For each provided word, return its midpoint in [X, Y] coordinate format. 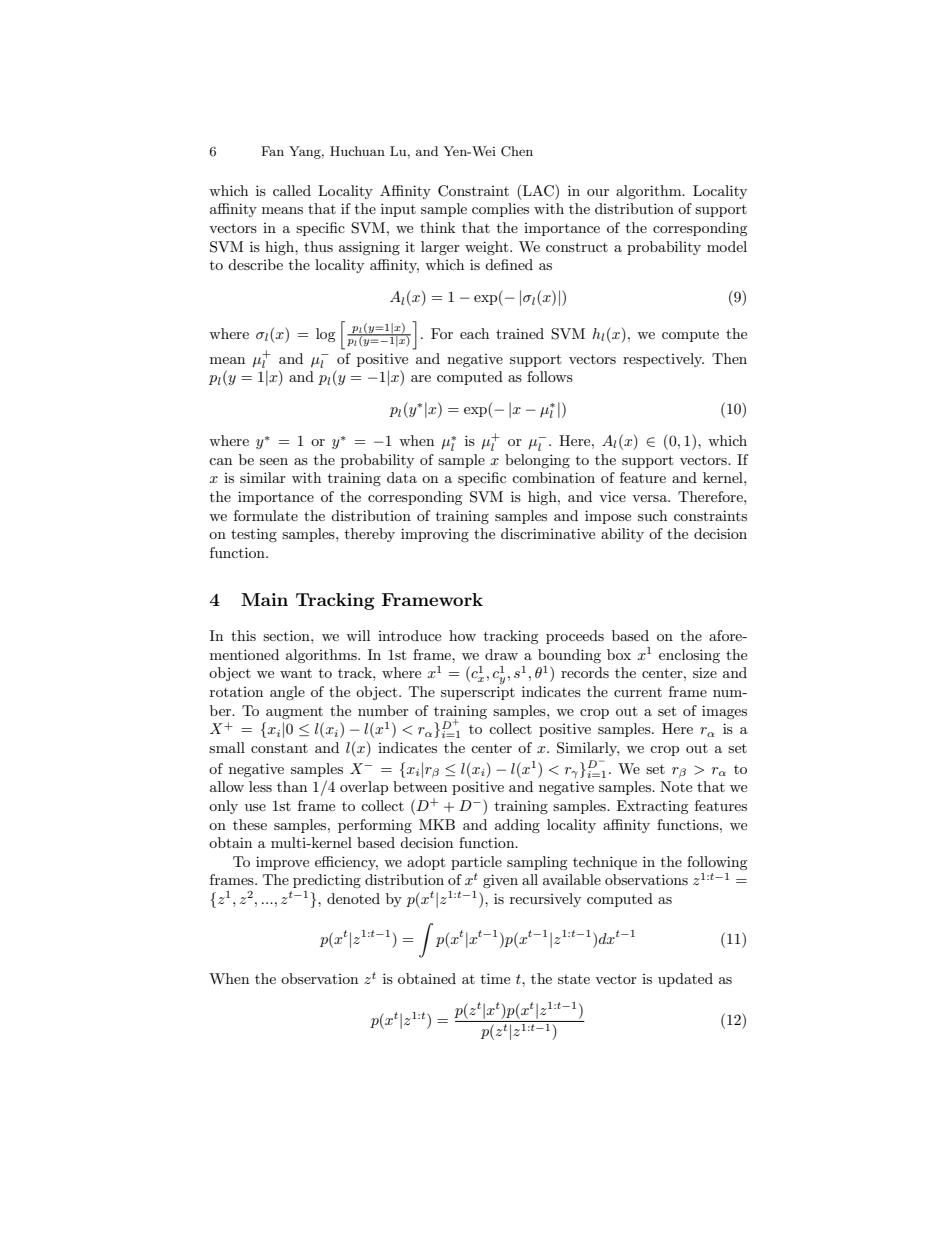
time [495, 978]
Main [264, 599]
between [420, 786]
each [474, 333]
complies [500, 210]
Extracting [653, 807]
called [292, 190]
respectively [663, 360]
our [598, 192]
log [326, 335]
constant [279, 748]
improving [435, 535]
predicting [327, 881]
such [652, 515]
